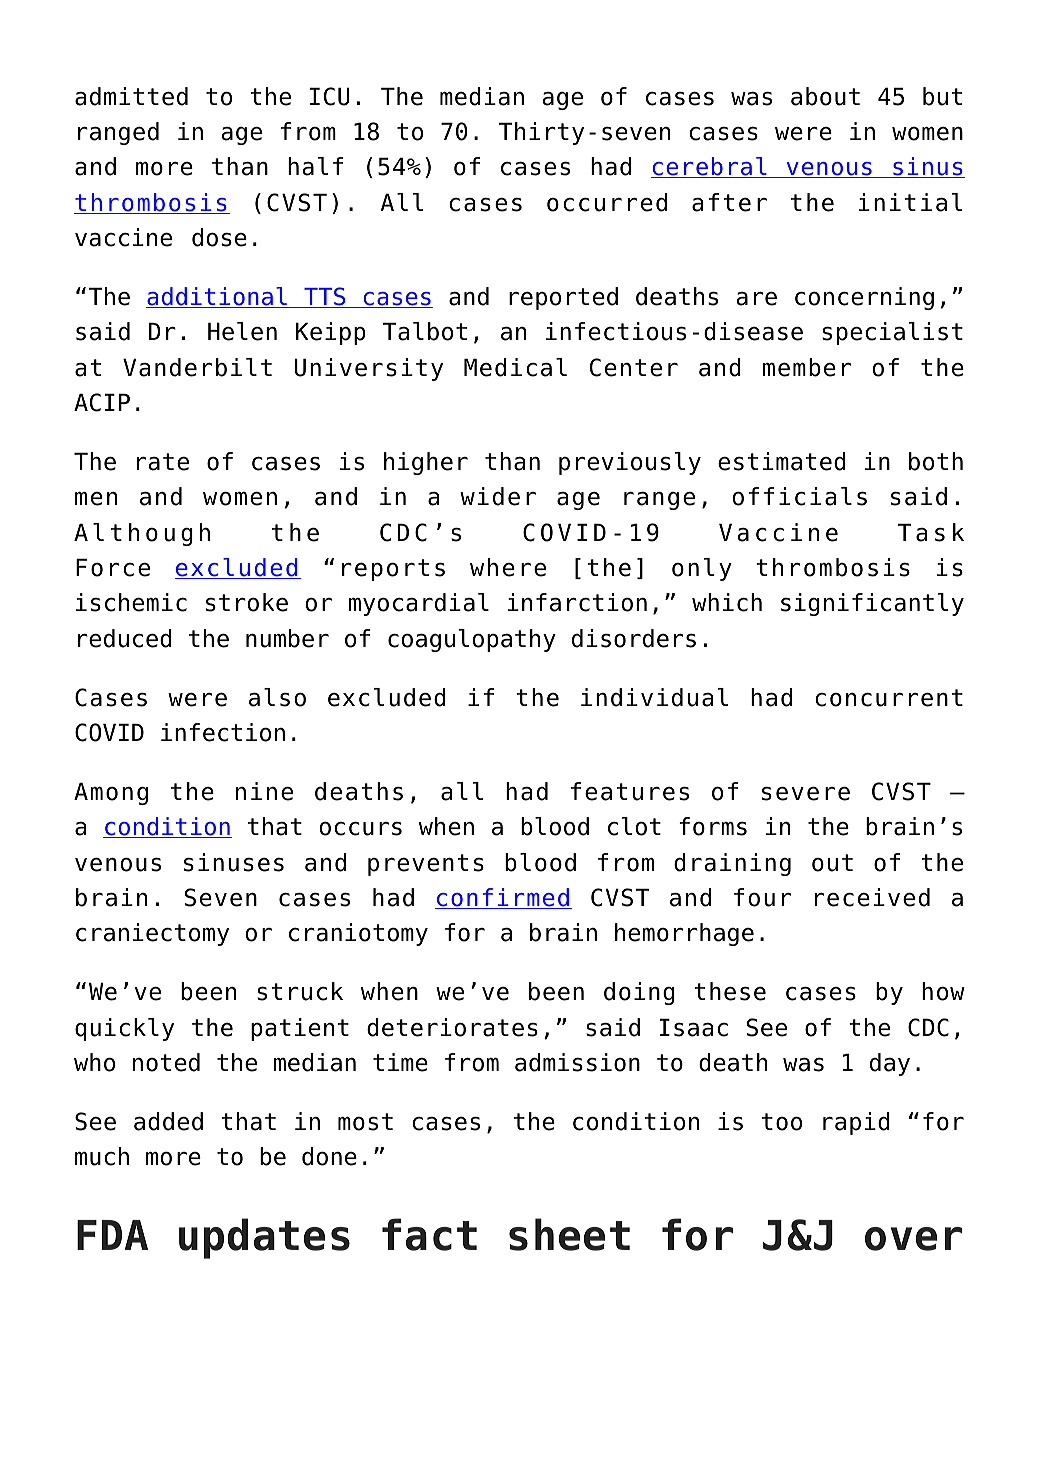 This screenshot has height=1470, width=1039. Describe the element at coordinates (800, 496) in the screenshot. I see `officials` at that location.
